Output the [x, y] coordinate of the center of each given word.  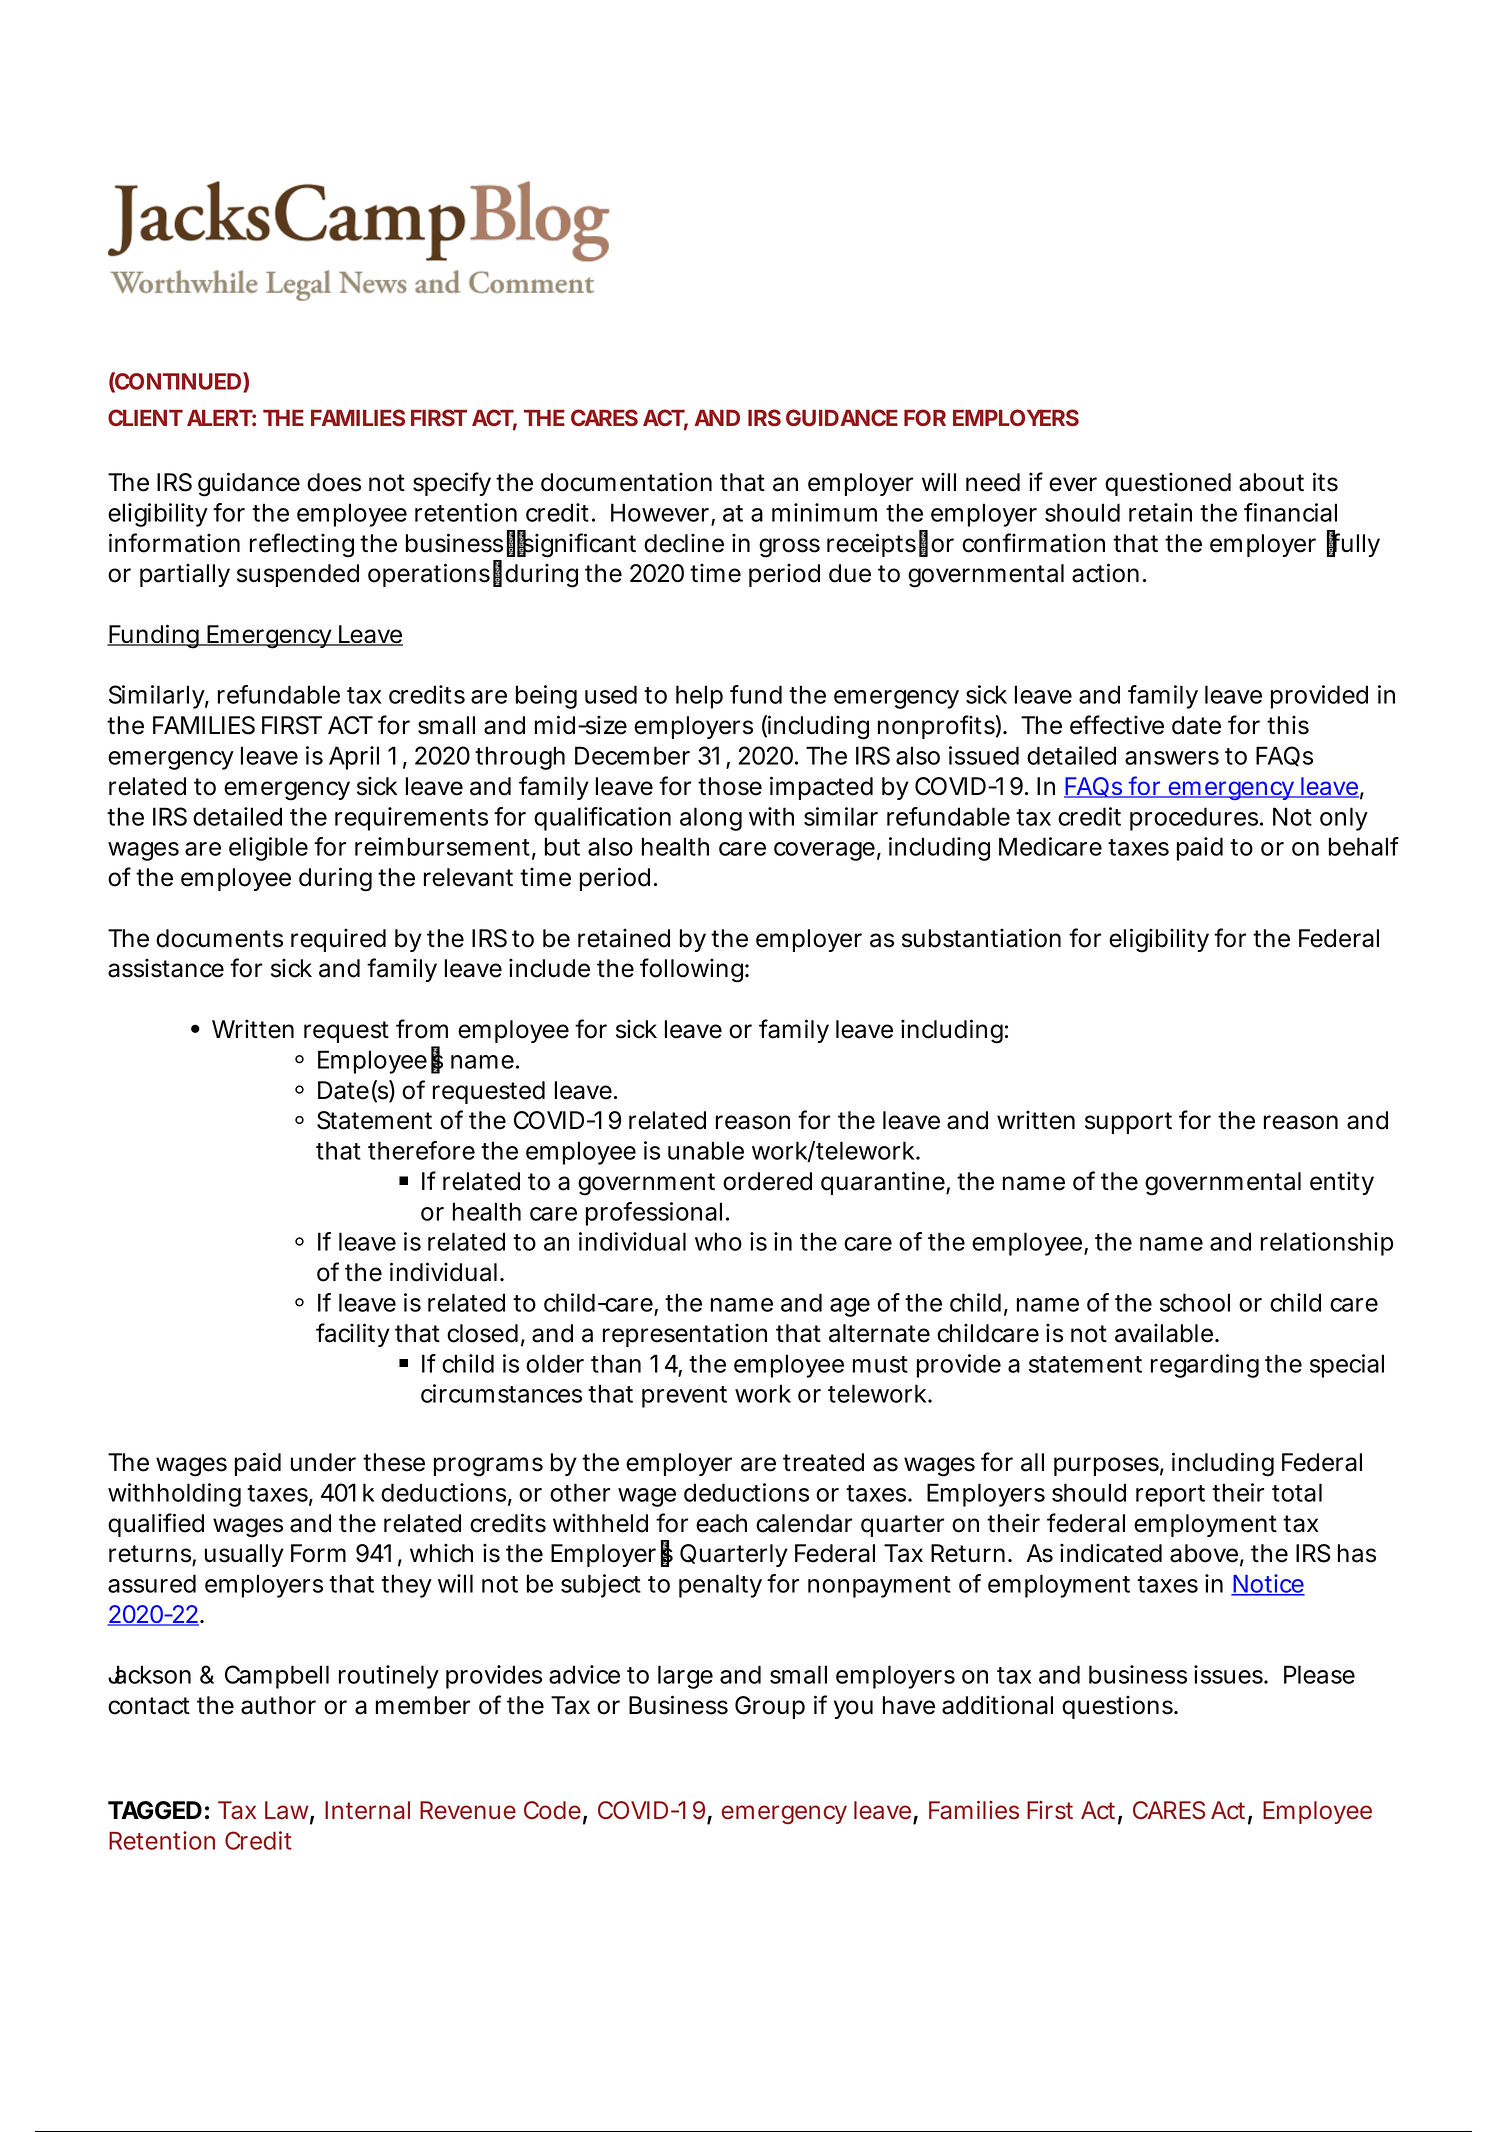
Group [770, 1707]
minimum [824, 512]
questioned [1168, 484]
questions [1119, 1707]
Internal [367, 1810]
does [334, 482]
